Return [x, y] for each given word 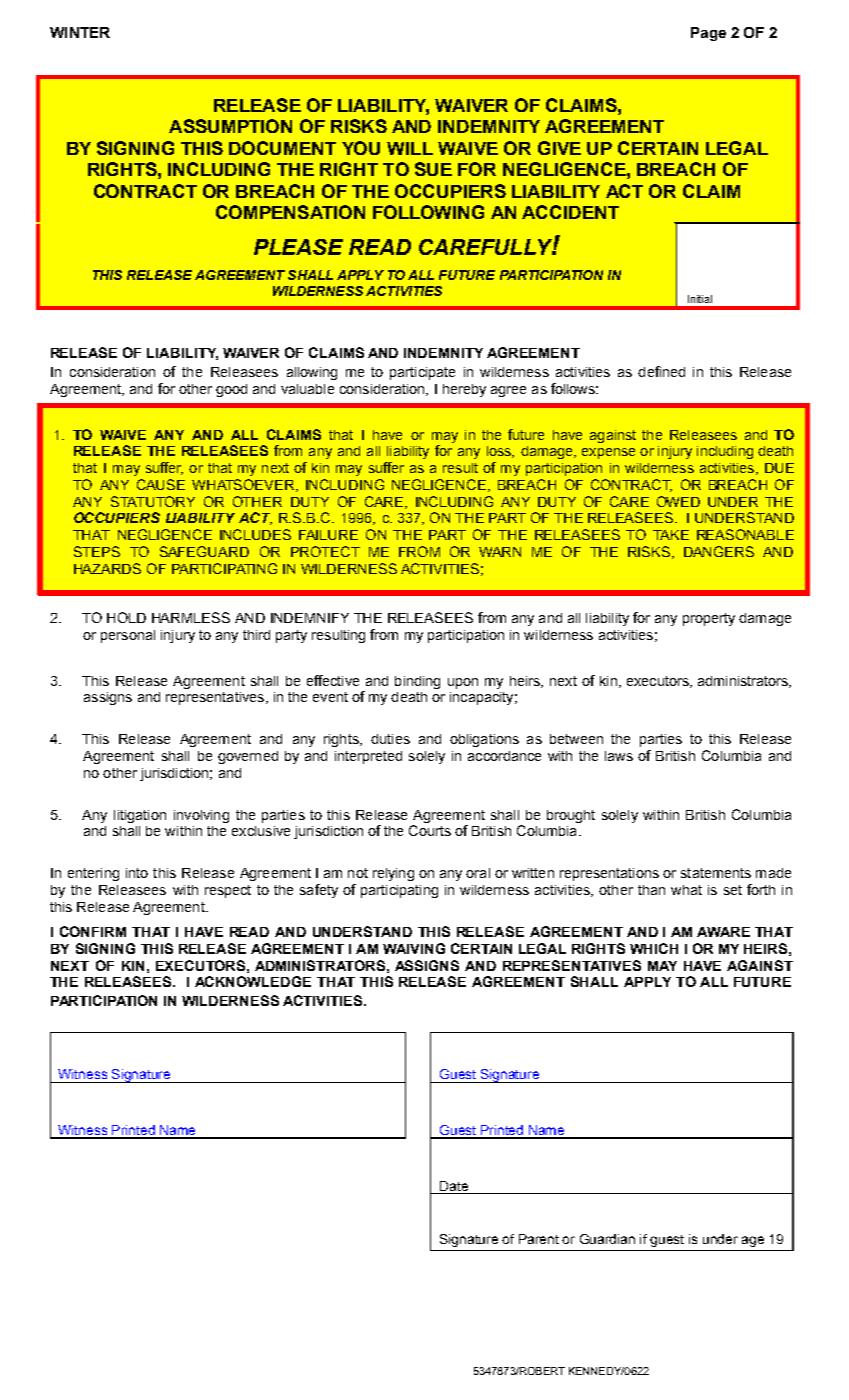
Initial [700, 299]
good [231, 390]
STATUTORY [153, 501]
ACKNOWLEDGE [253, 981]
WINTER [80, 32]
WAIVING [414, 948]
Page [708, 34]
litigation [140, 816]
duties [390, 739]
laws [619, 756]
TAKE [671, 535]
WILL [410, 148]
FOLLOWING [428, 212]
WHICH [654, 948]
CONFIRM [93, 931]
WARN [500, 552]
